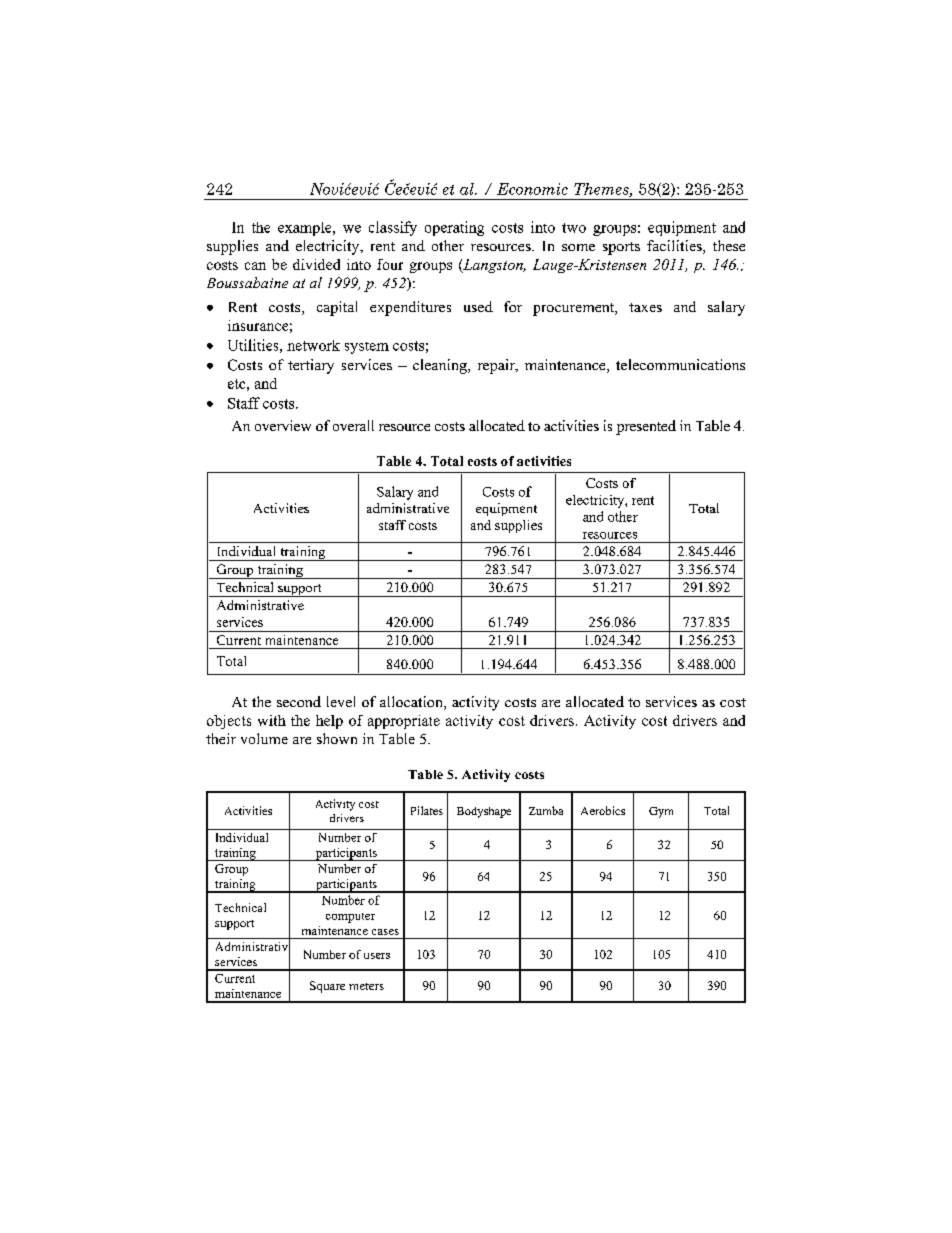 The image size is (952, 1233). Describe the element at coordinates (385, 932) in the image. I see `cases` at that location.
